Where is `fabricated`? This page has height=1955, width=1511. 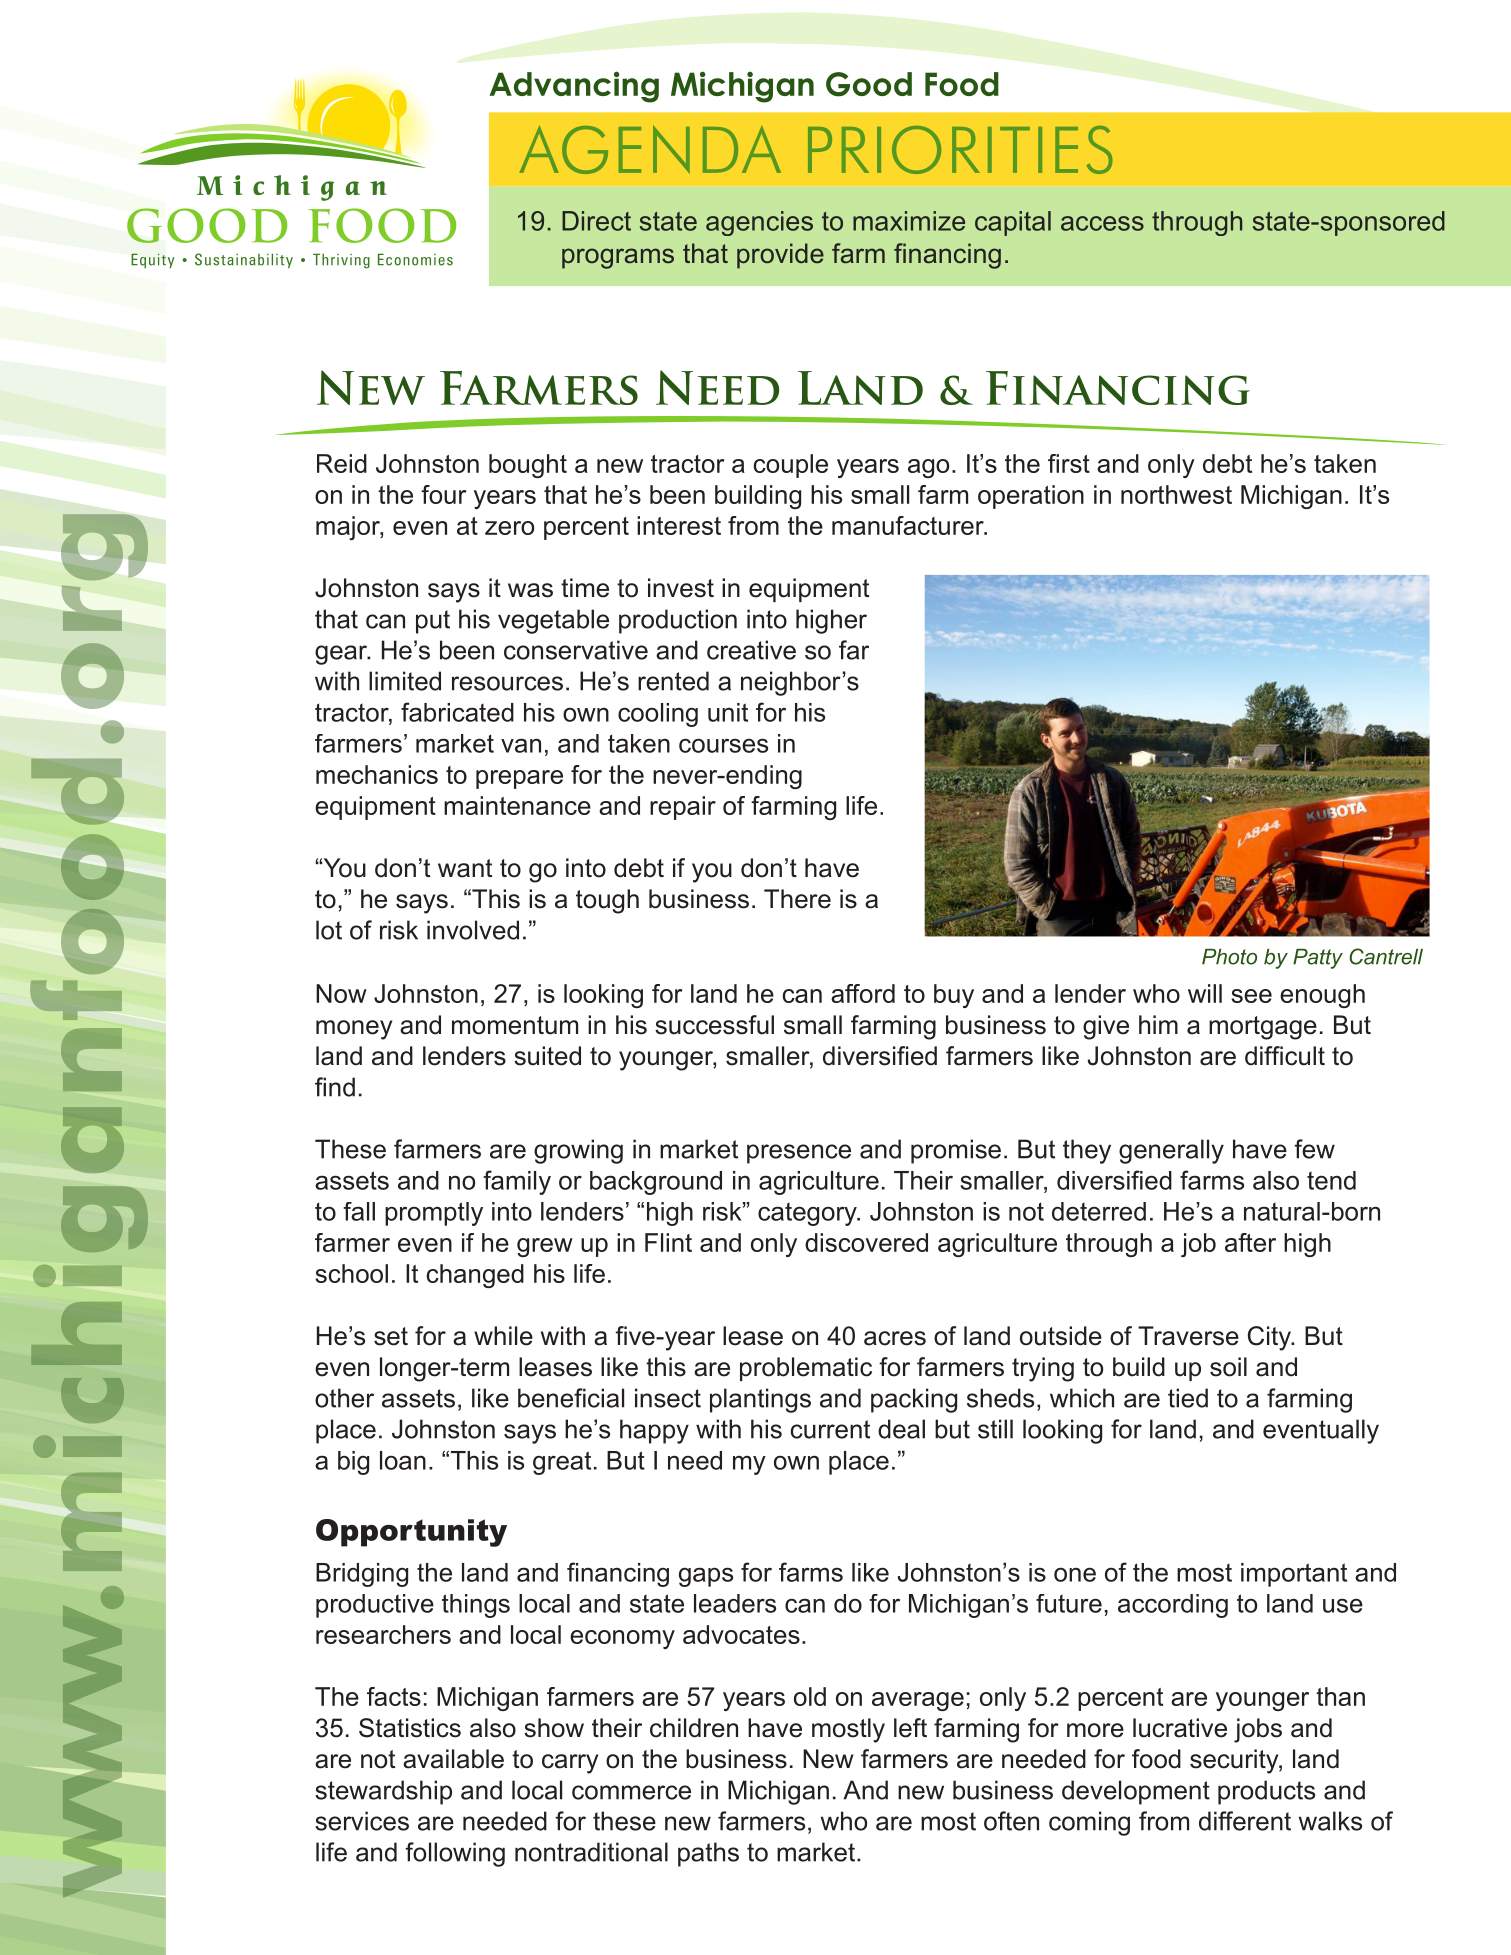
fabricated is located at coordinates (457, 712).
